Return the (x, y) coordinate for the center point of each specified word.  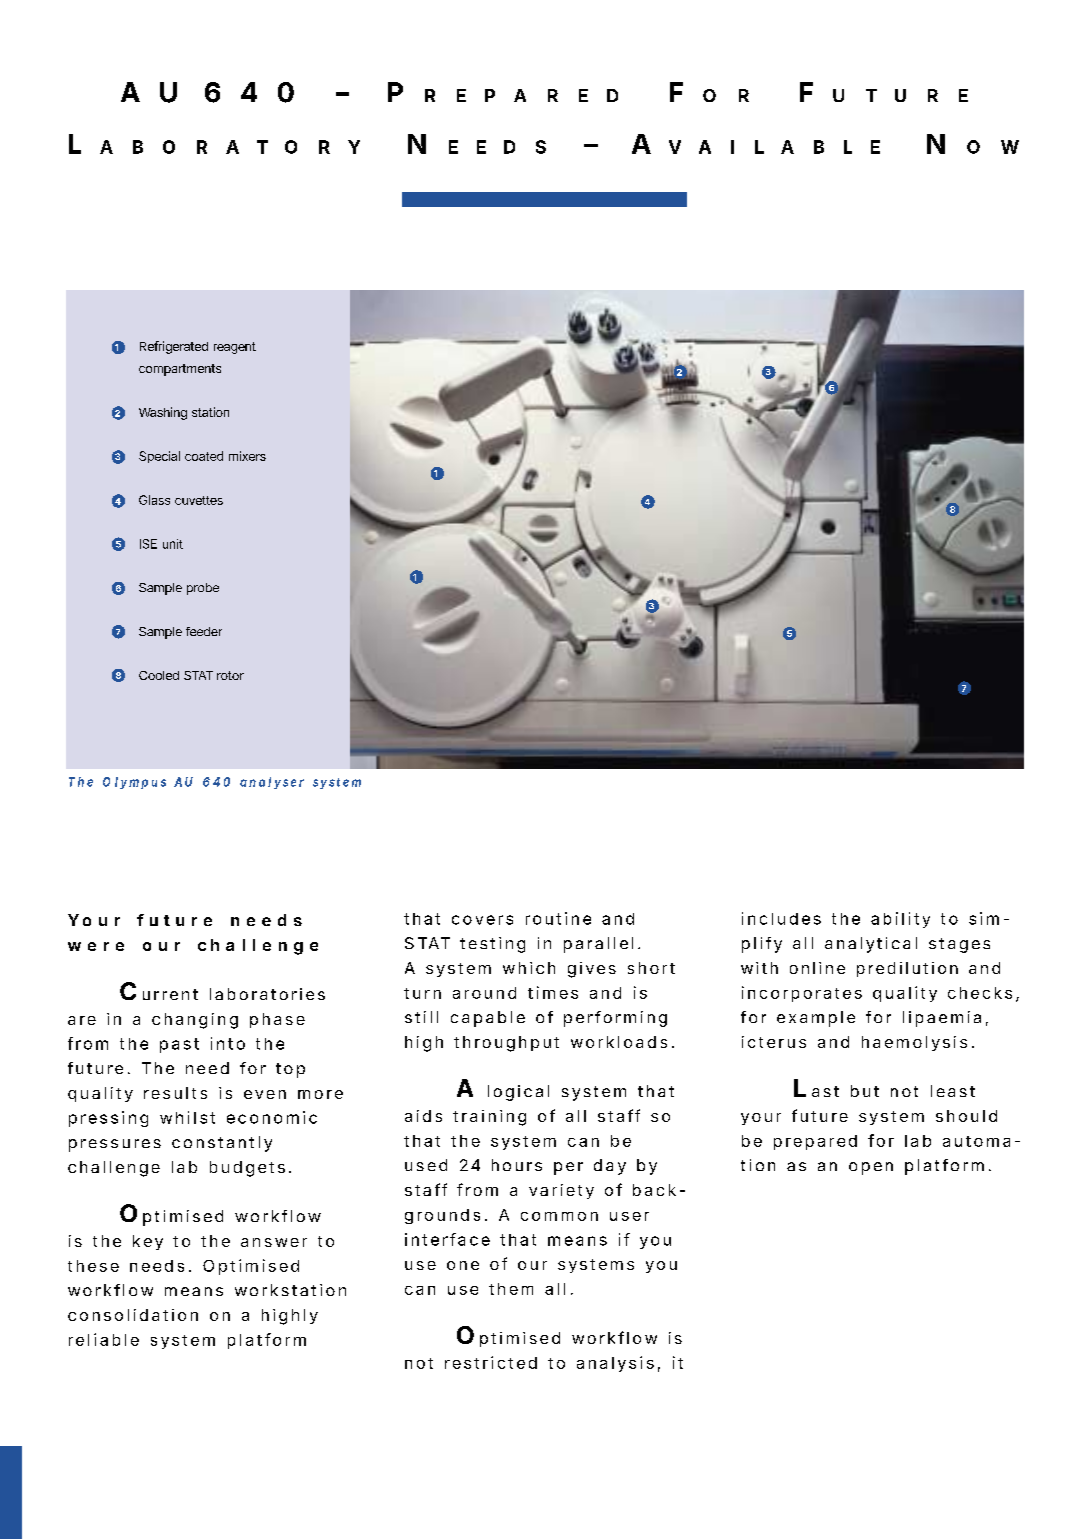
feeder (204, 631)
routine (558, 918)
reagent (235, 348)
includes (781, 918)
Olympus (134, 783)
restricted (491, 1362)
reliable (104, 1339)
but (865, 1091)
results (175, 1093)
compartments (180, 370)
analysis (615, 1364)
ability (900, 920)
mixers (247, 456)
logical (518, 1093)
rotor (230, 675)
